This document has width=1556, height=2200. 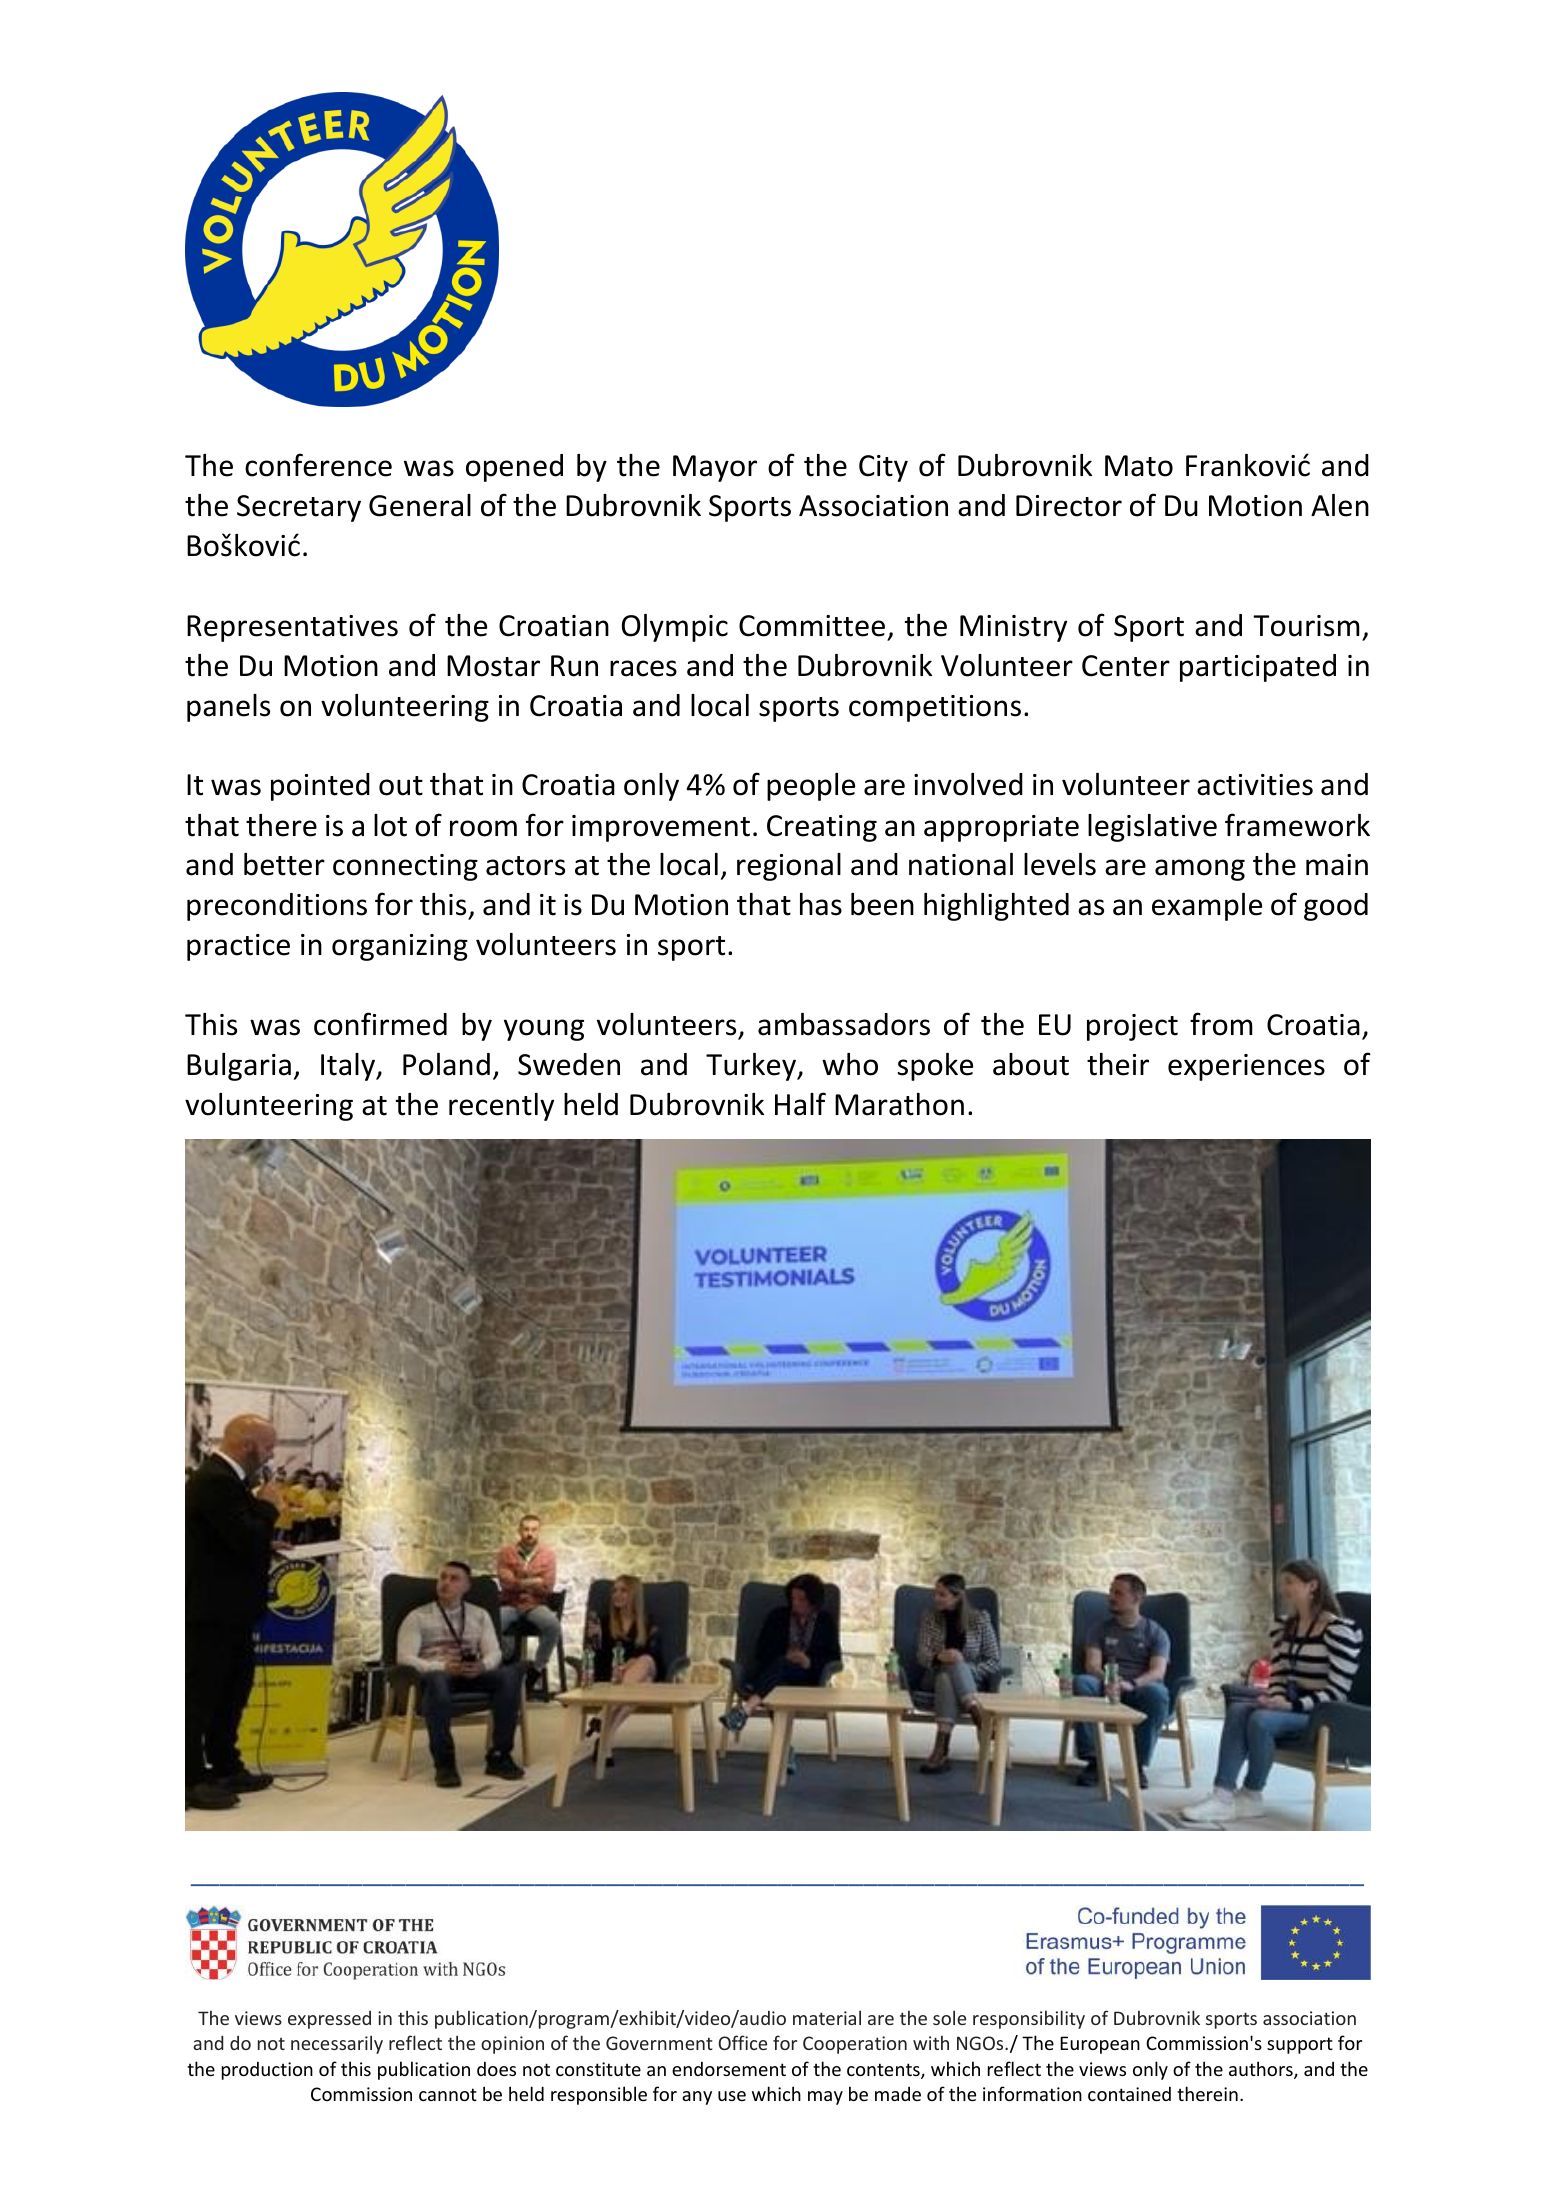 I want to click on General, so click(x=420, y=505).
